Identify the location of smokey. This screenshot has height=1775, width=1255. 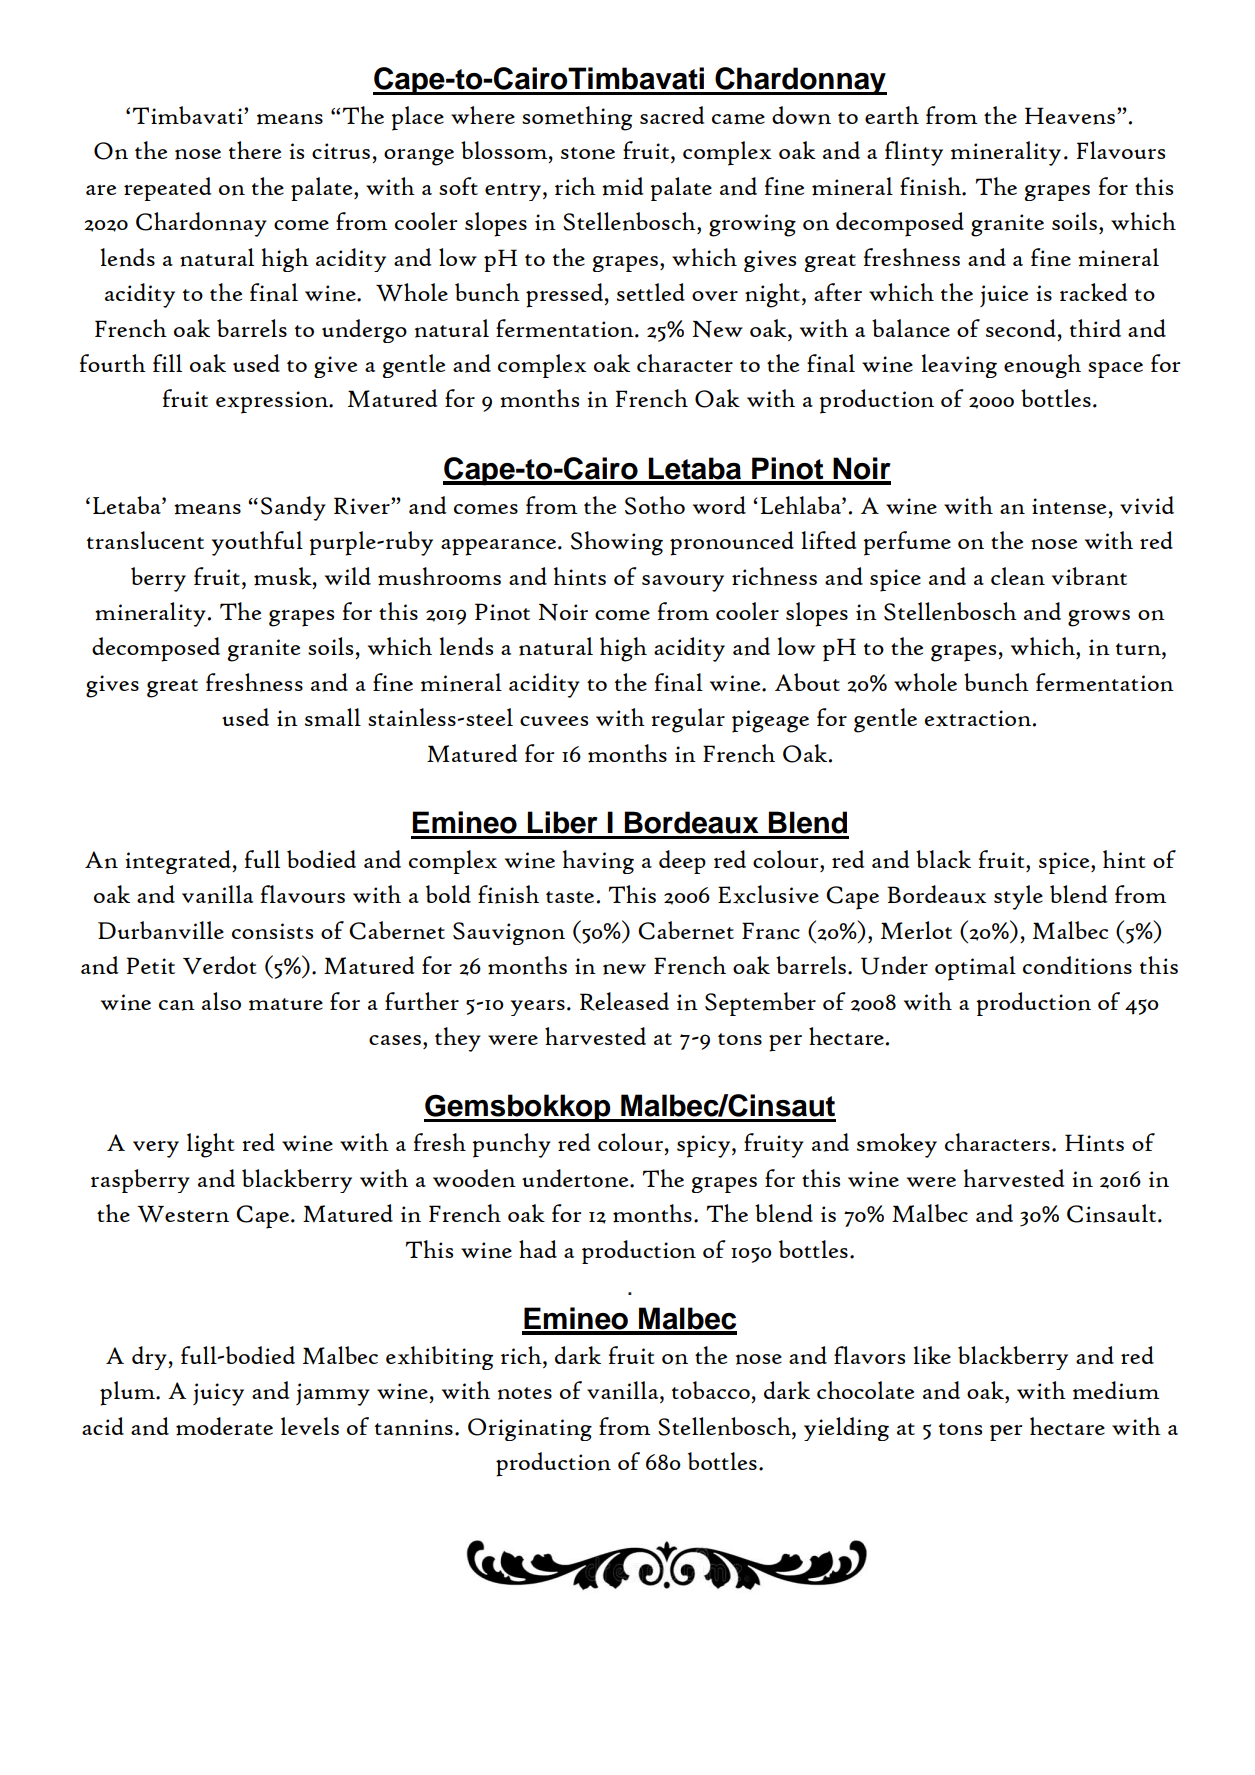
(897, 1145).
